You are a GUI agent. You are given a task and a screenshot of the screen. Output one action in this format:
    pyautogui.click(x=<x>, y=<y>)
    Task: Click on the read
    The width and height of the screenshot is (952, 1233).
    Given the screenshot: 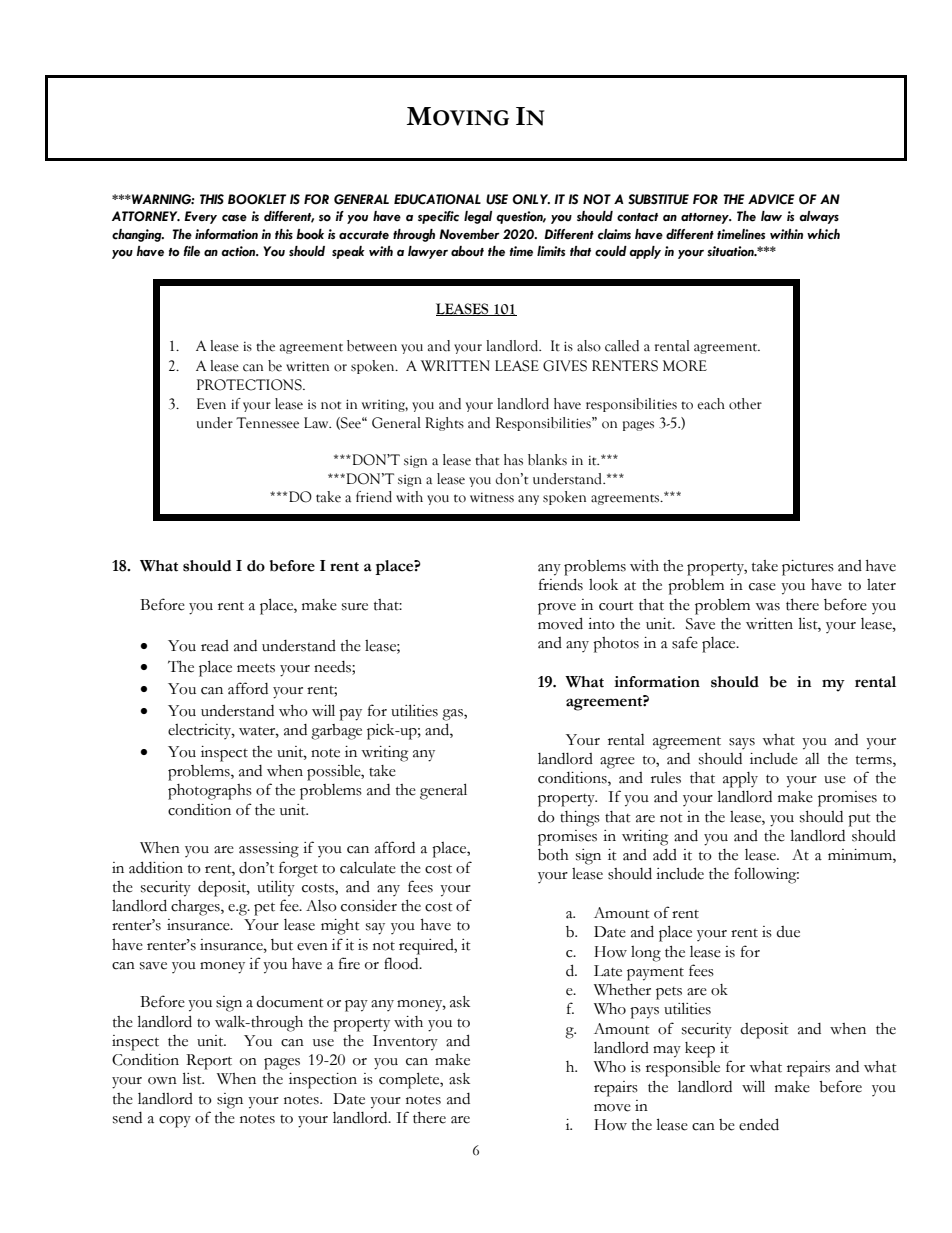 What is the action you would take?
    pyautogui.click(x=215, y=646)
